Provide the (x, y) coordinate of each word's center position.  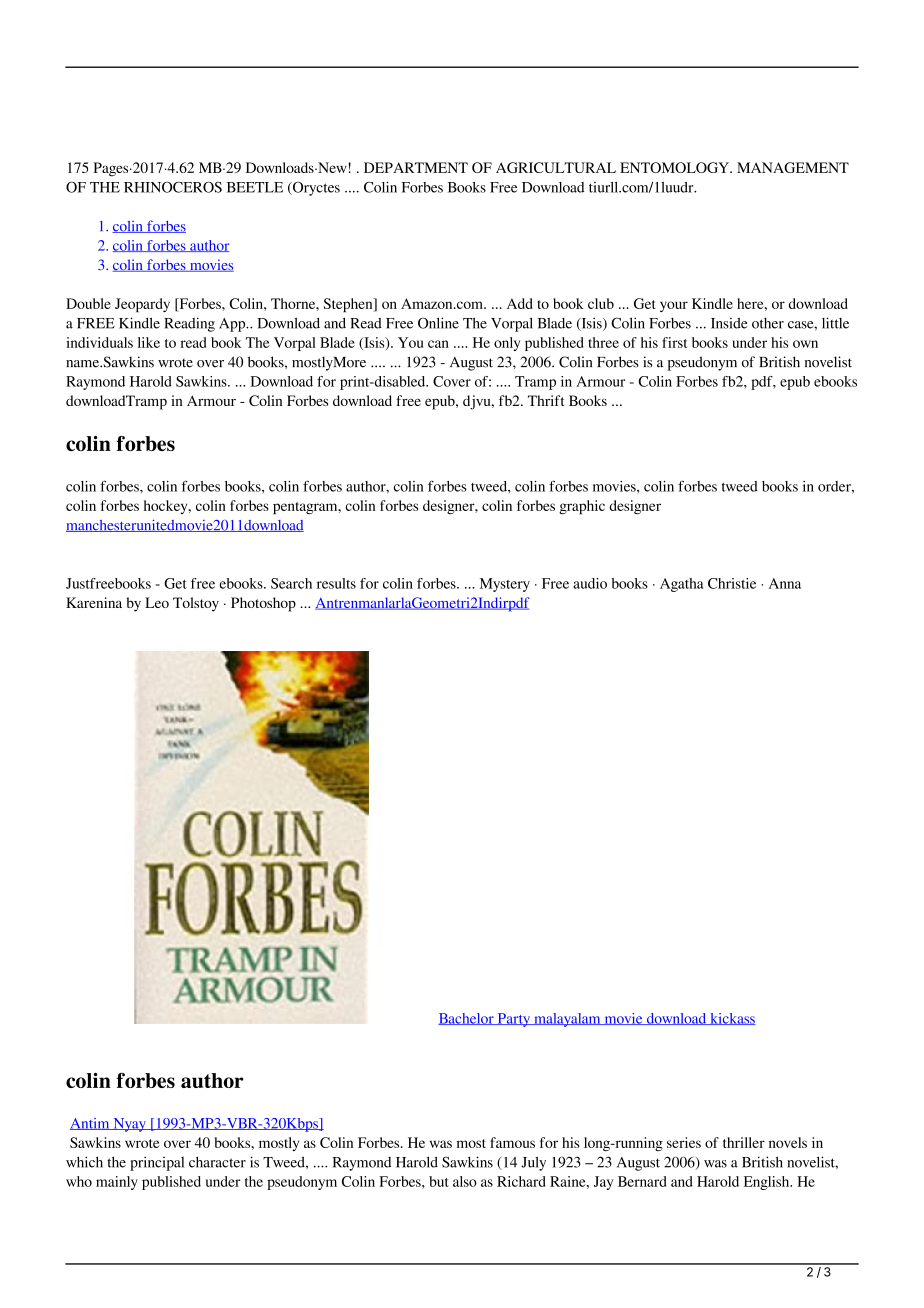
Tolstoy (196, 604)
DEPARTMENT (416, 167)
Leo (157, 602)
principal (157, 1163)
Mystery (505, 585)
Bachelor (467, 1019)
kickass (731, 1019)
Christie (732, 583)
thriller (744, 1142)
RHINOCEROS (173, 187)
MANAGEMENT (793, 167)
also (465, 1181)
